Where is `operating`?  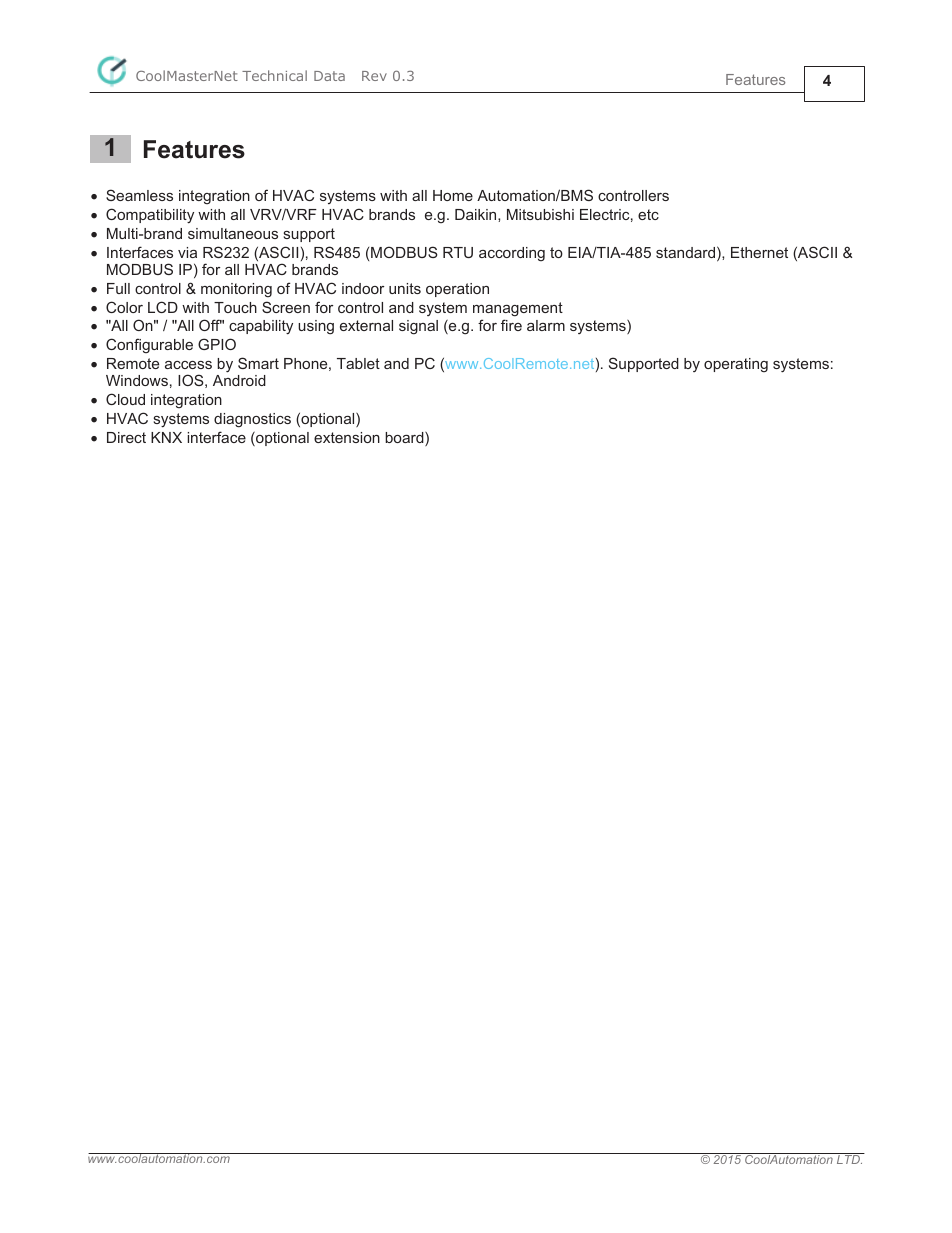
operating is located at coordinates (736, 365).
